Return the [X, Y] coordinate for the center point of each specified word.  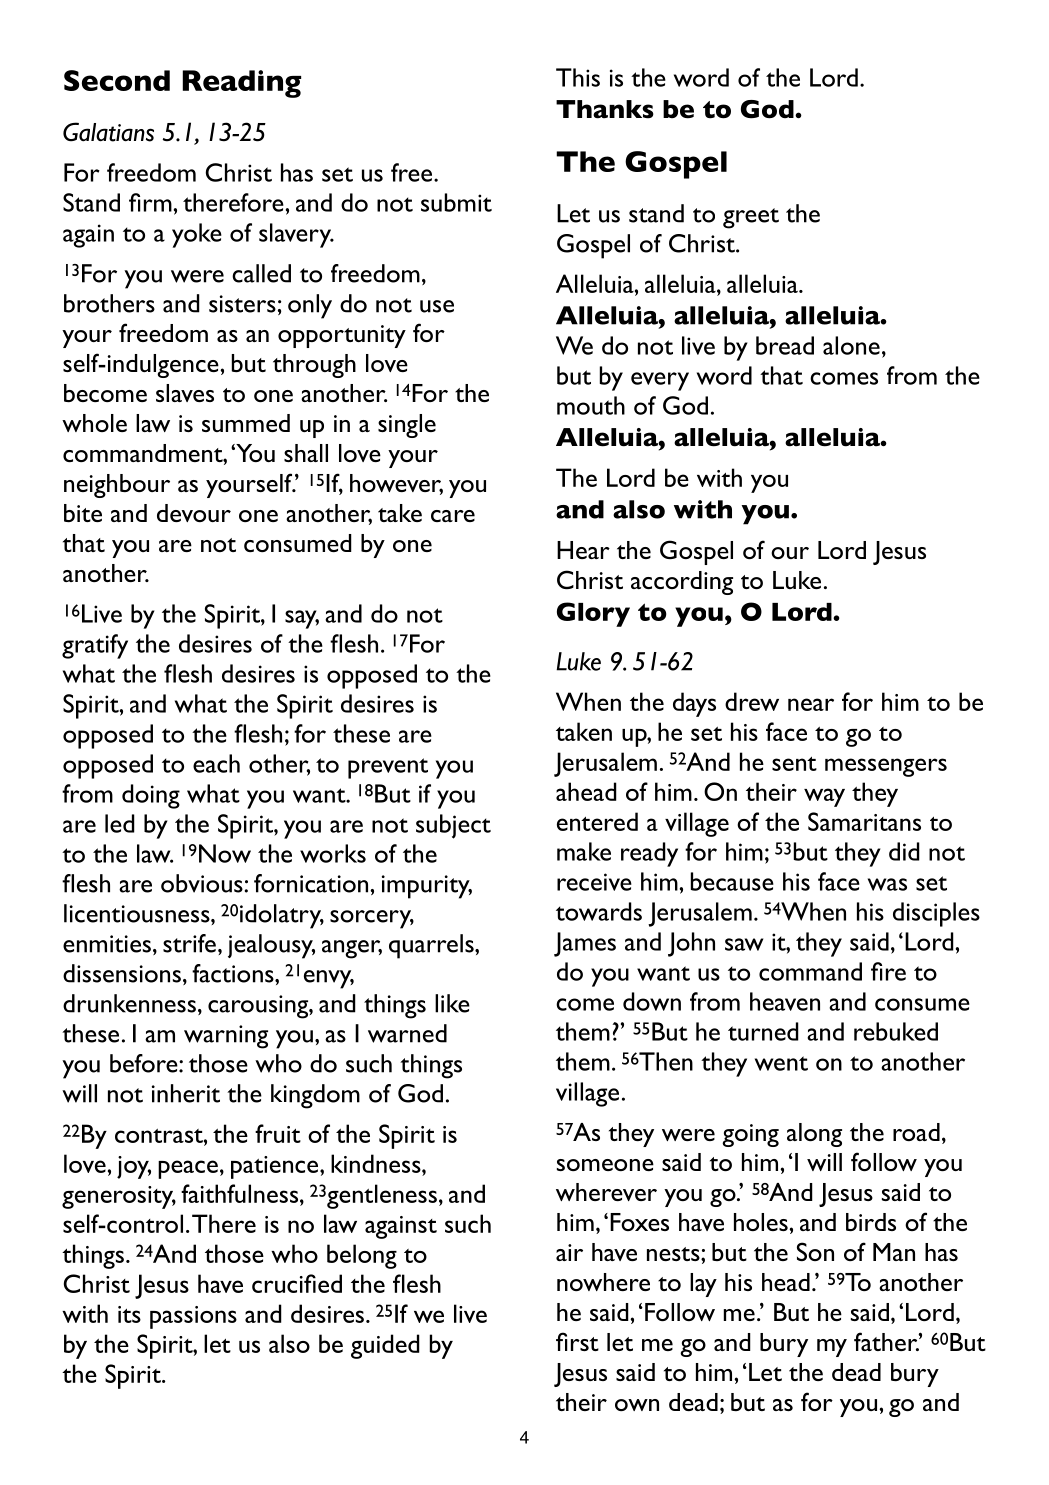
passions [193, 1317]
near [811, 704]
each [216, 763]
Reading [241, 84]
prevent [388, 768]
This [578, 77]
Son [815, 1251]
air [569, 1252]
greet [751, 218]
